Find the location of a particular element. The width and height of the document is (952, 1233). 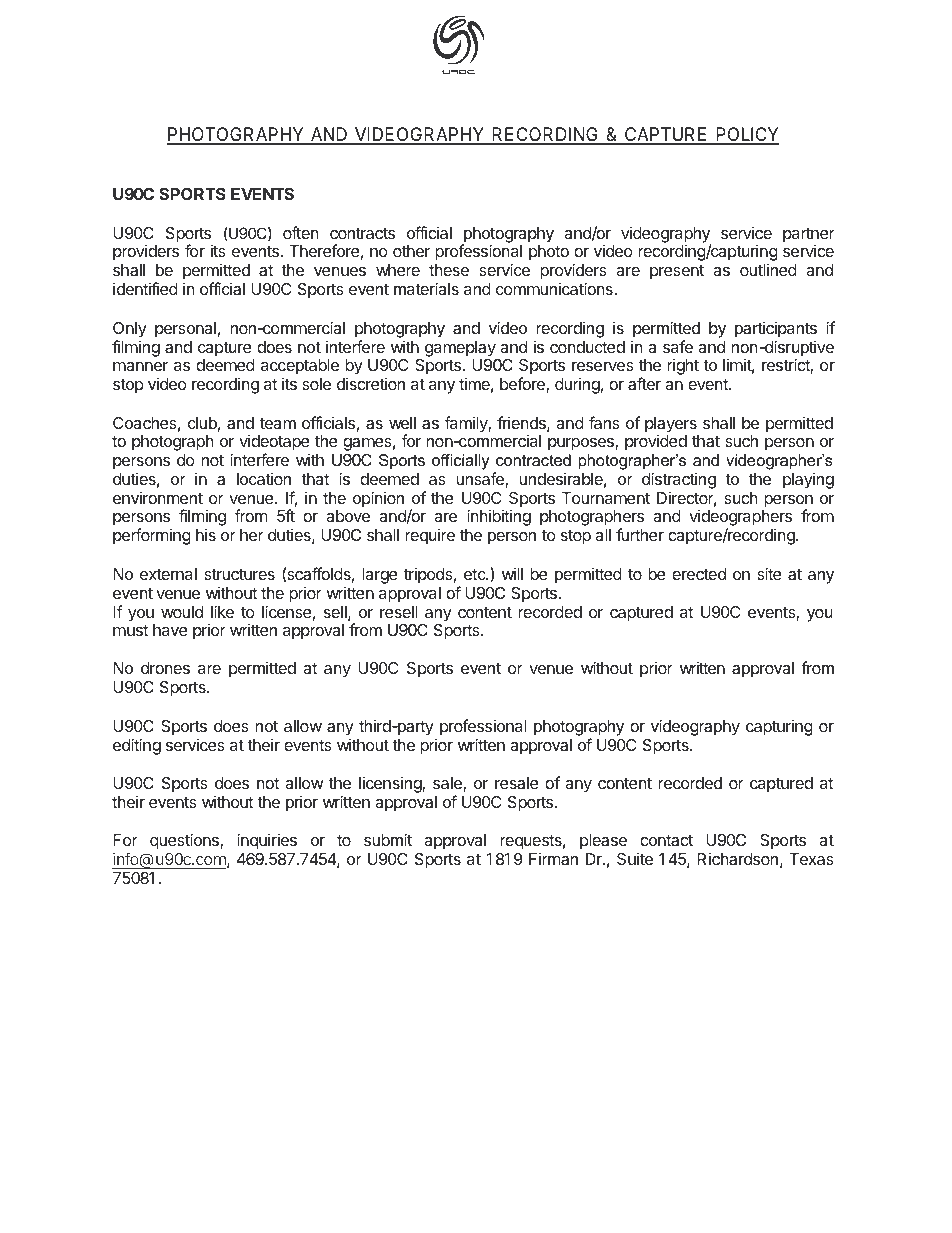

LLC is located at coordinates (724, 1180).
